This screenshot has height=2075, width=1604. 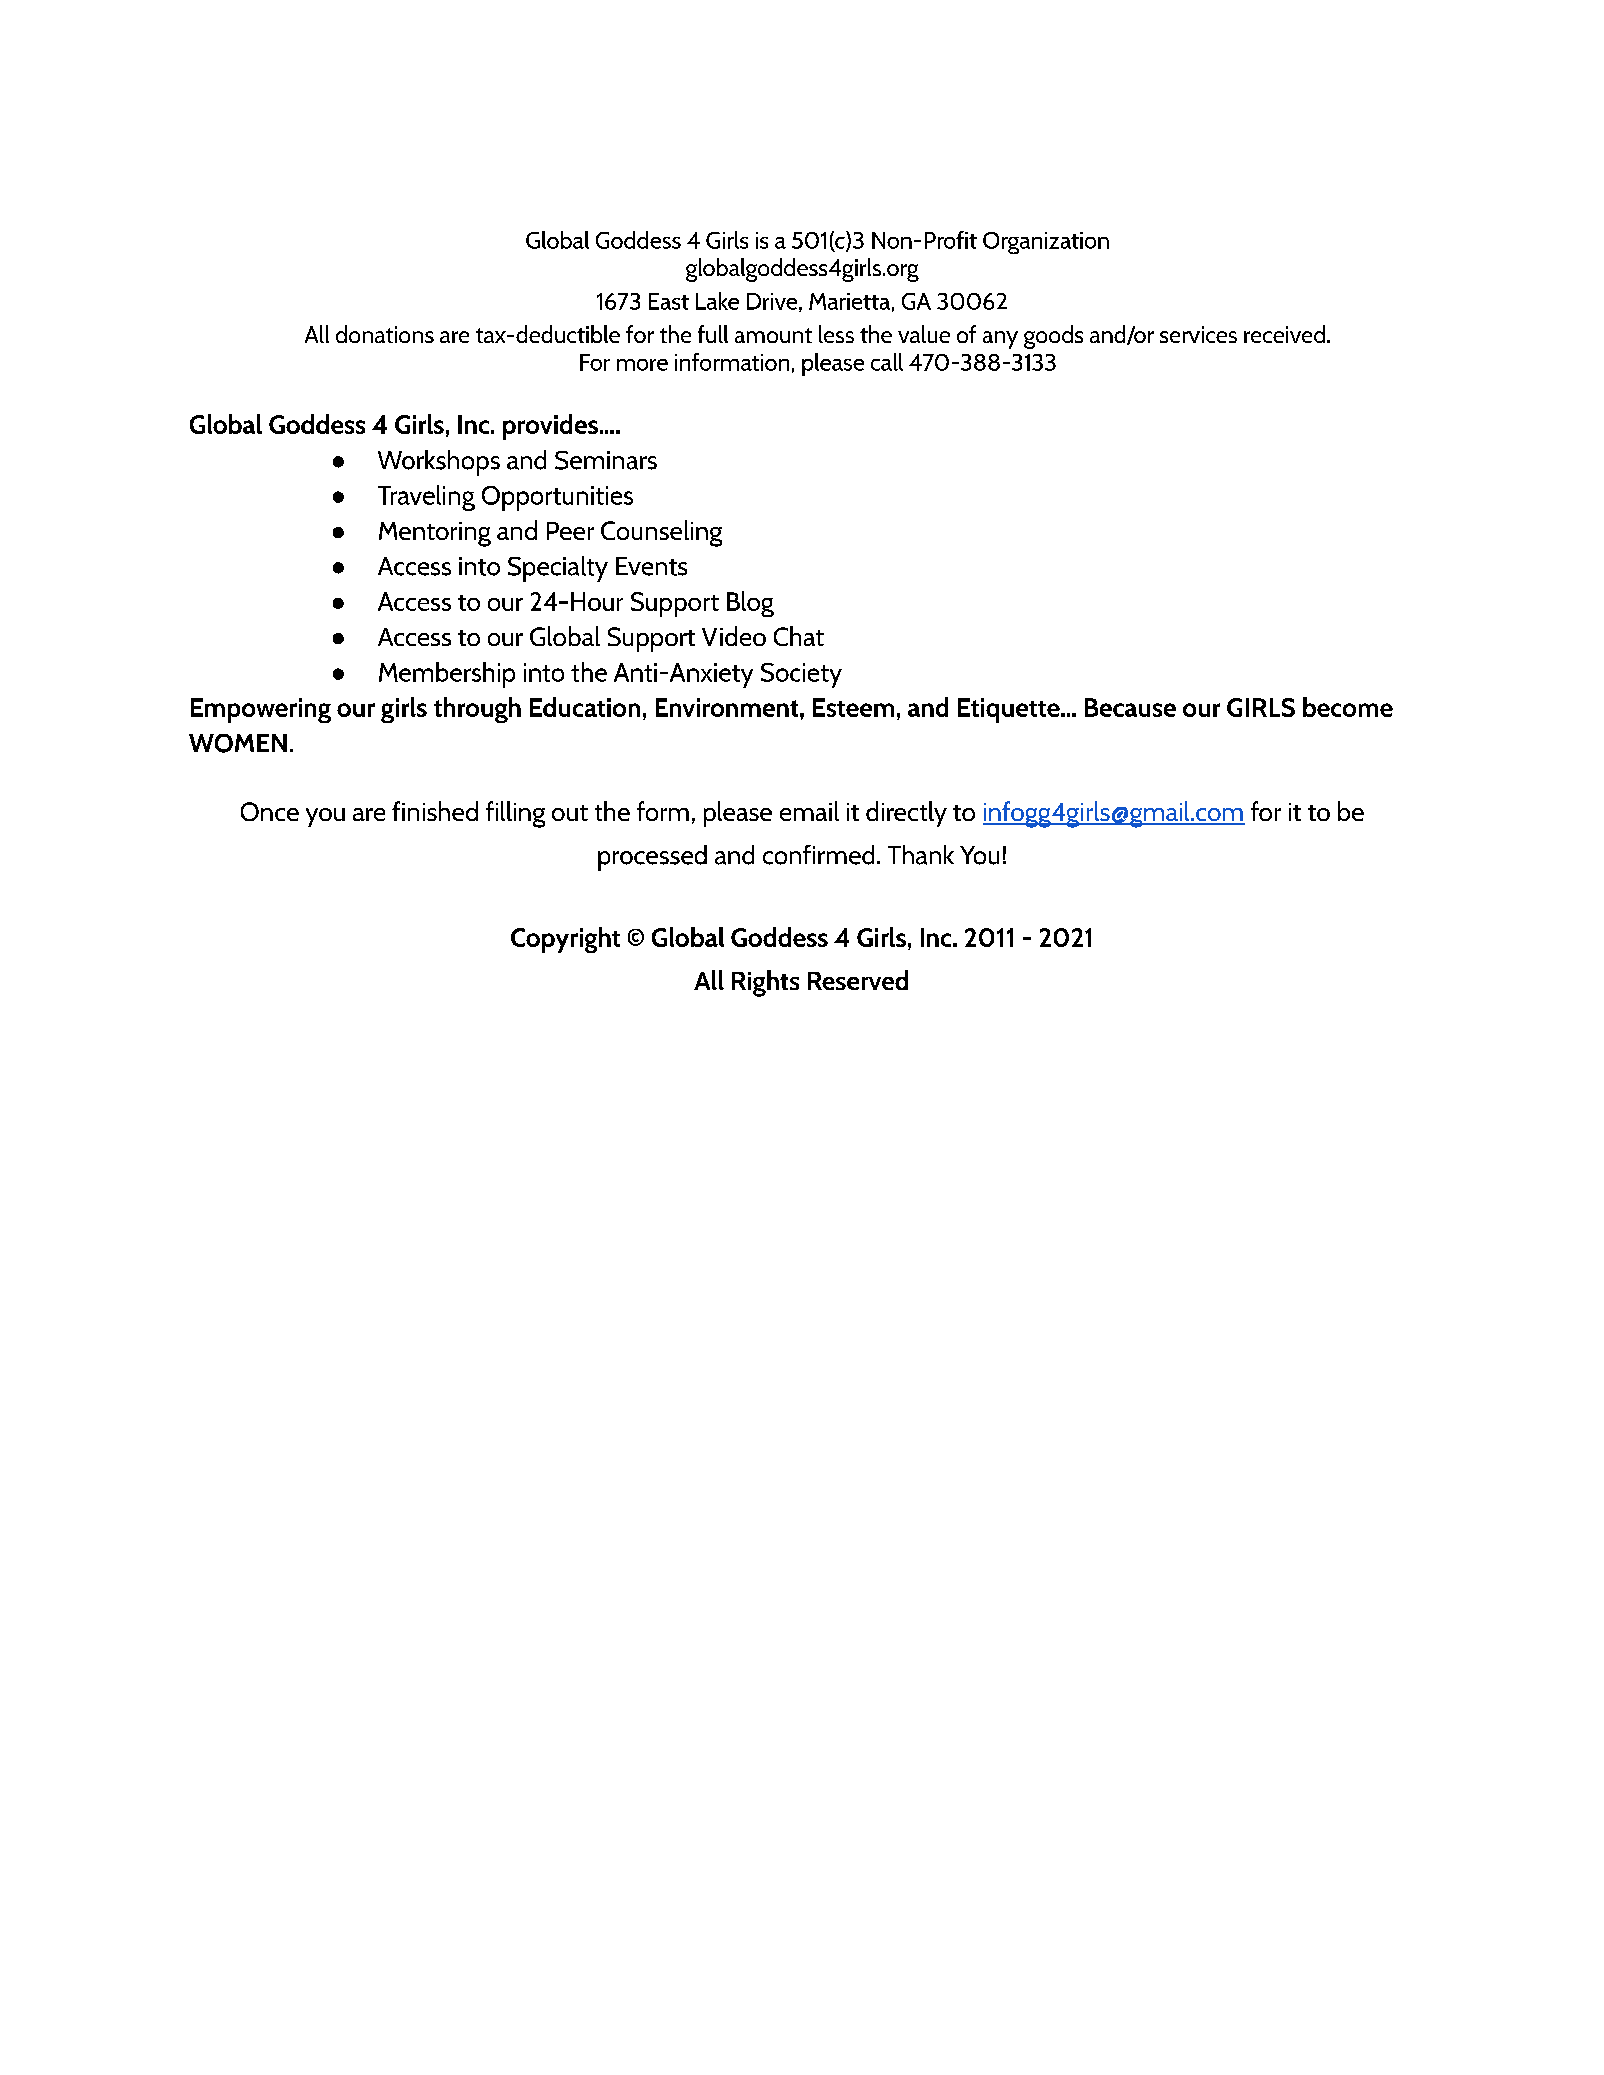 What do you see at coordinates (1130, 707) in the screenshot?
I see `Because` at bounding box center [1130, 707].
